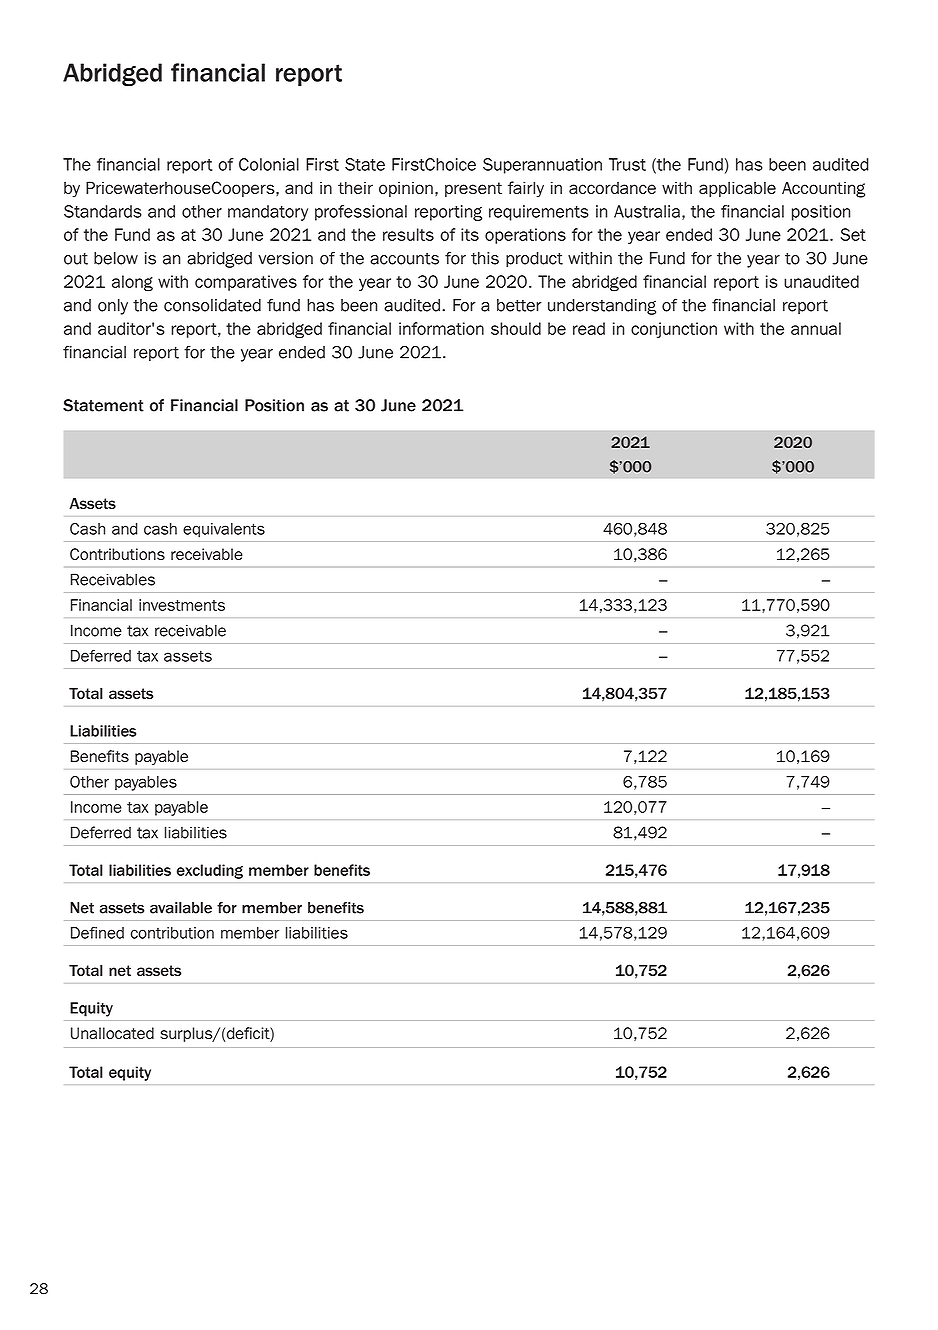 The image size is (938, 1330). What do you see at coordinates (737, 189) in the screenshot?
I see `applicable` at bounding box center [737, 189].
